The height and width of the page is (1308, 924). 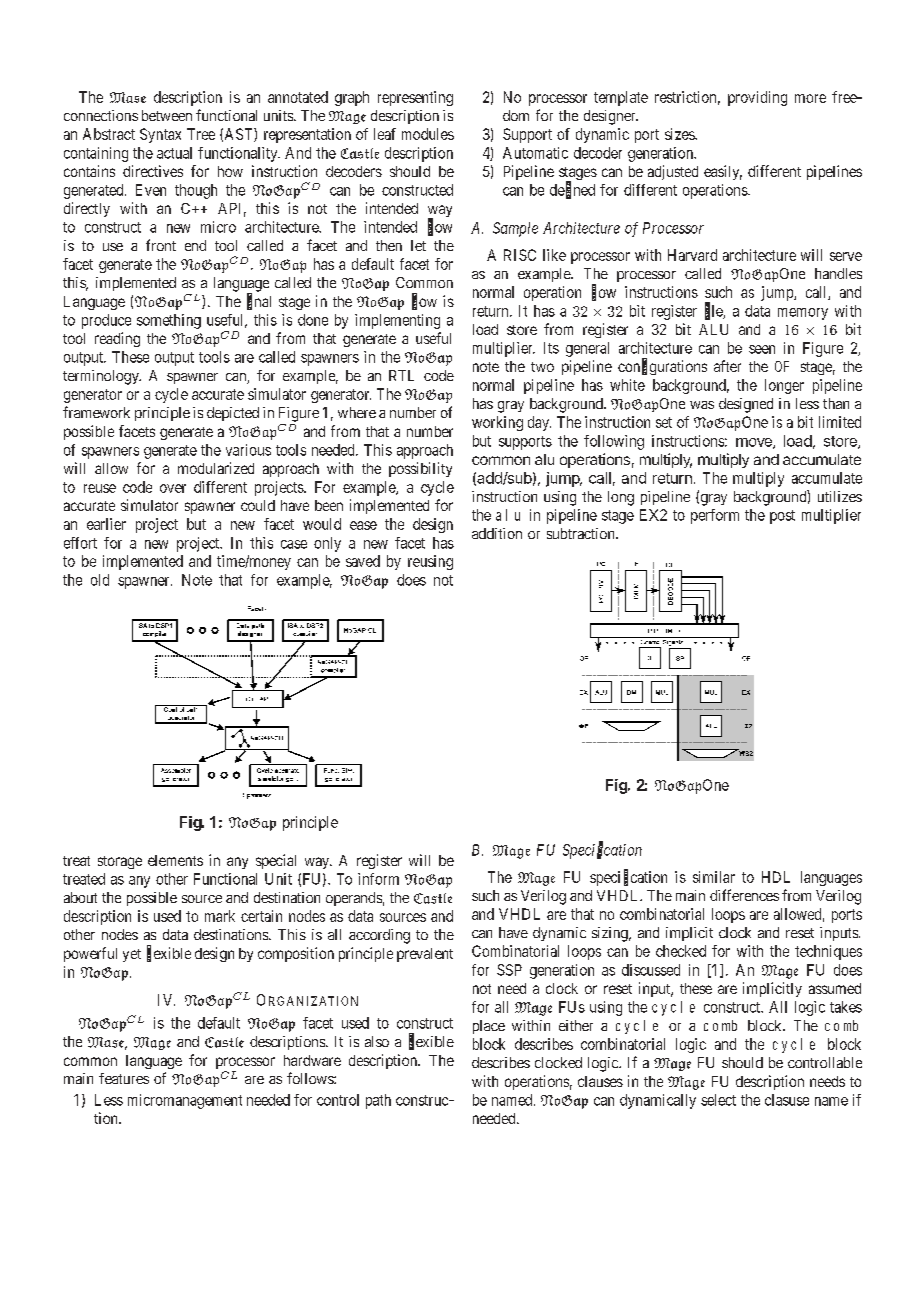 What do you see at coordinates (124, 1078) in the page?
I see `features` at bounding box center [124, 1078].
